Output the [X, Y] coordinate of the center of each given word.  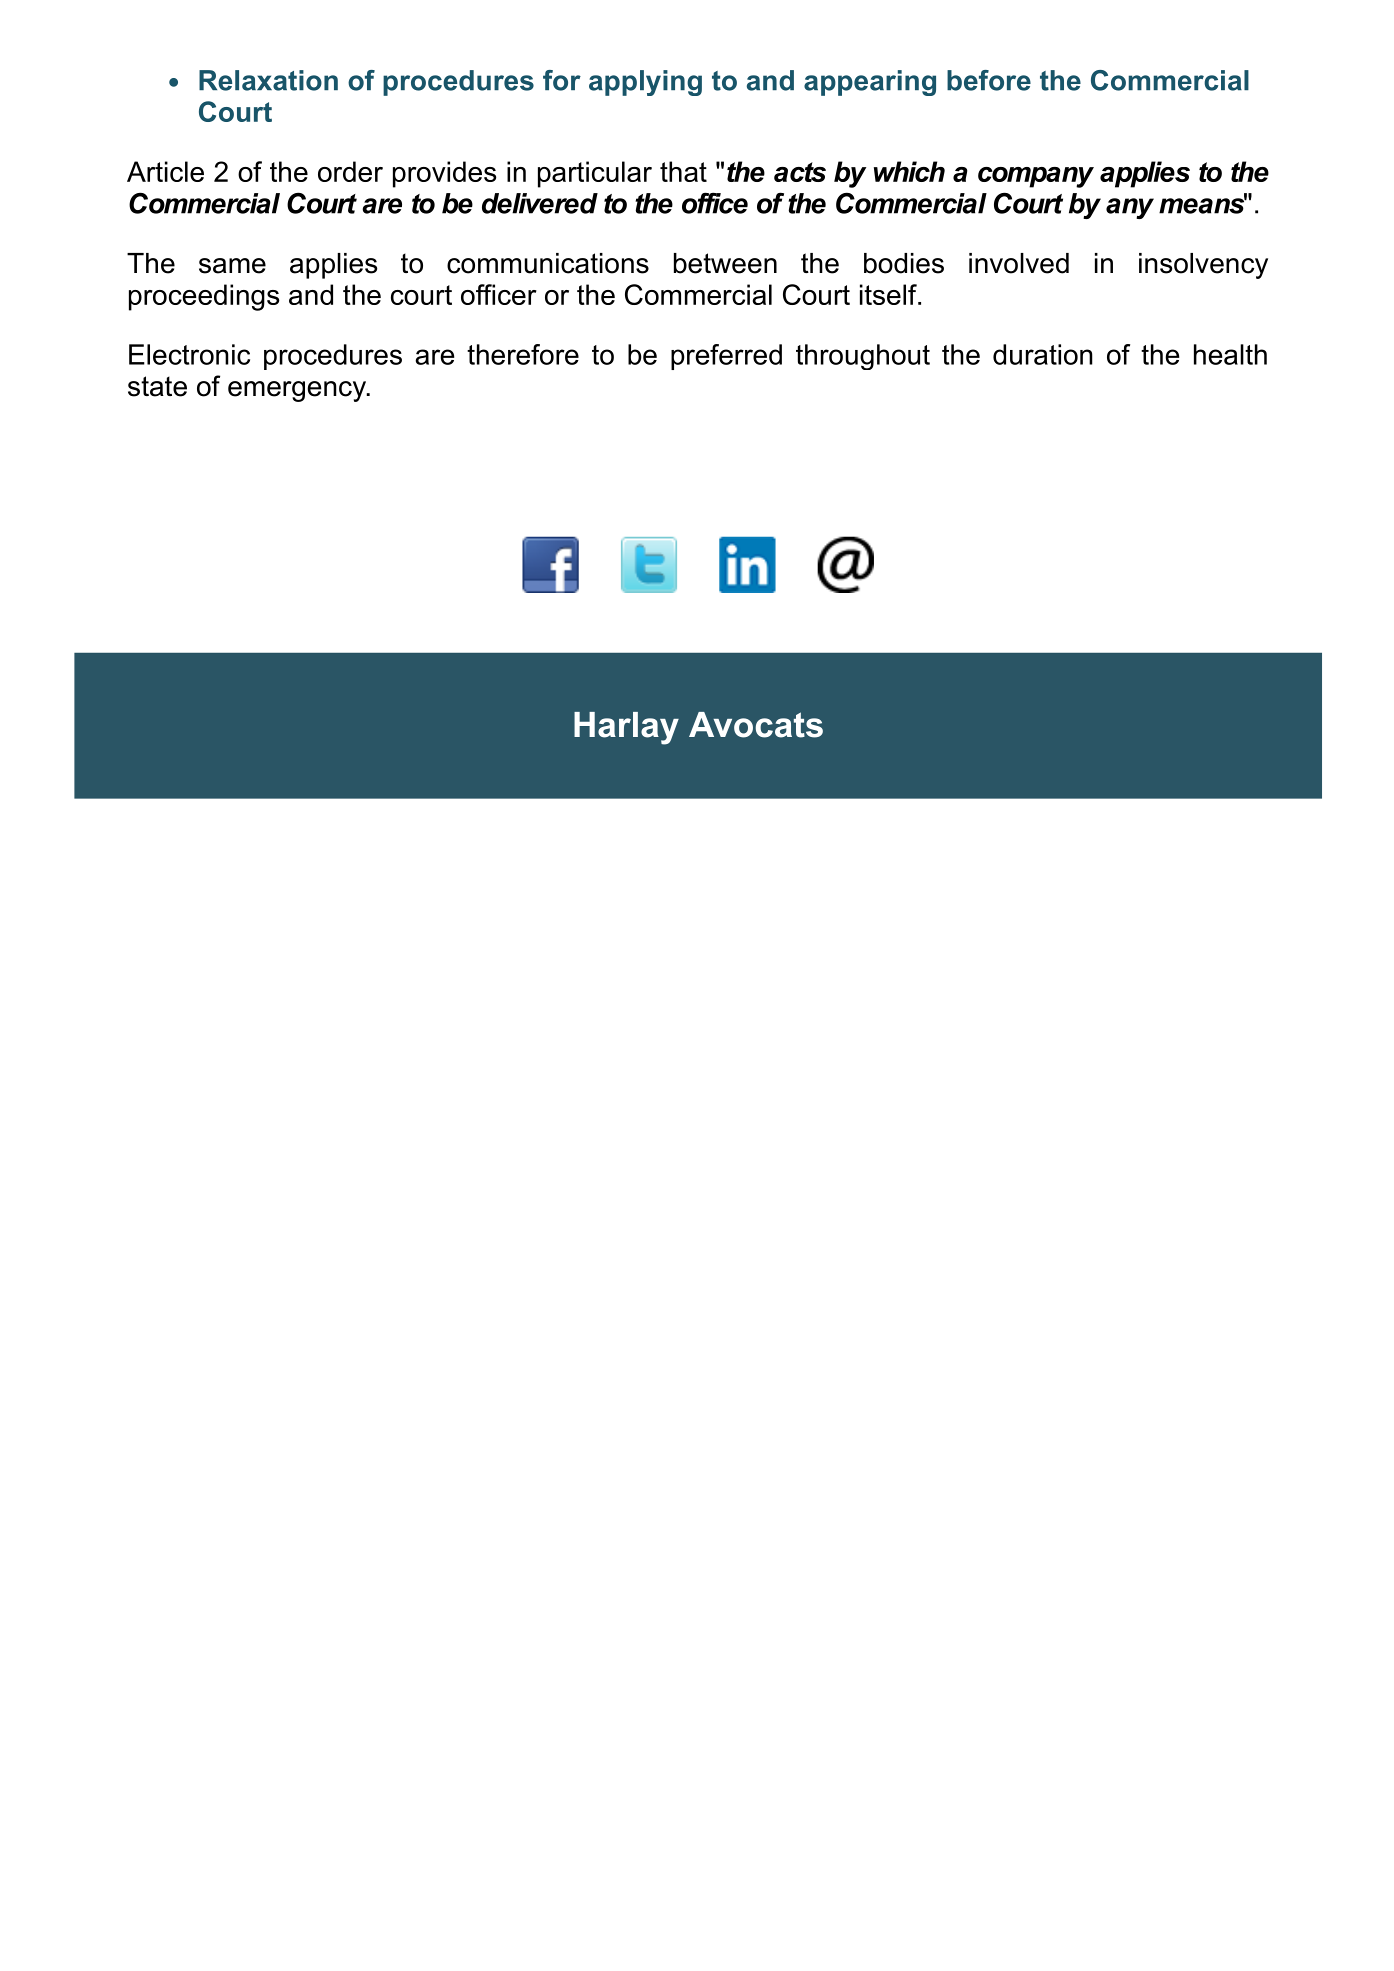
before [989, 80]
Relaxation [268, 80]
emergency [298, 391]
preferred [726, 357]
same [232, 266]
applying [645, 83]
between [725, 263]
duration [1043, 354]
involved [1019, 263]
